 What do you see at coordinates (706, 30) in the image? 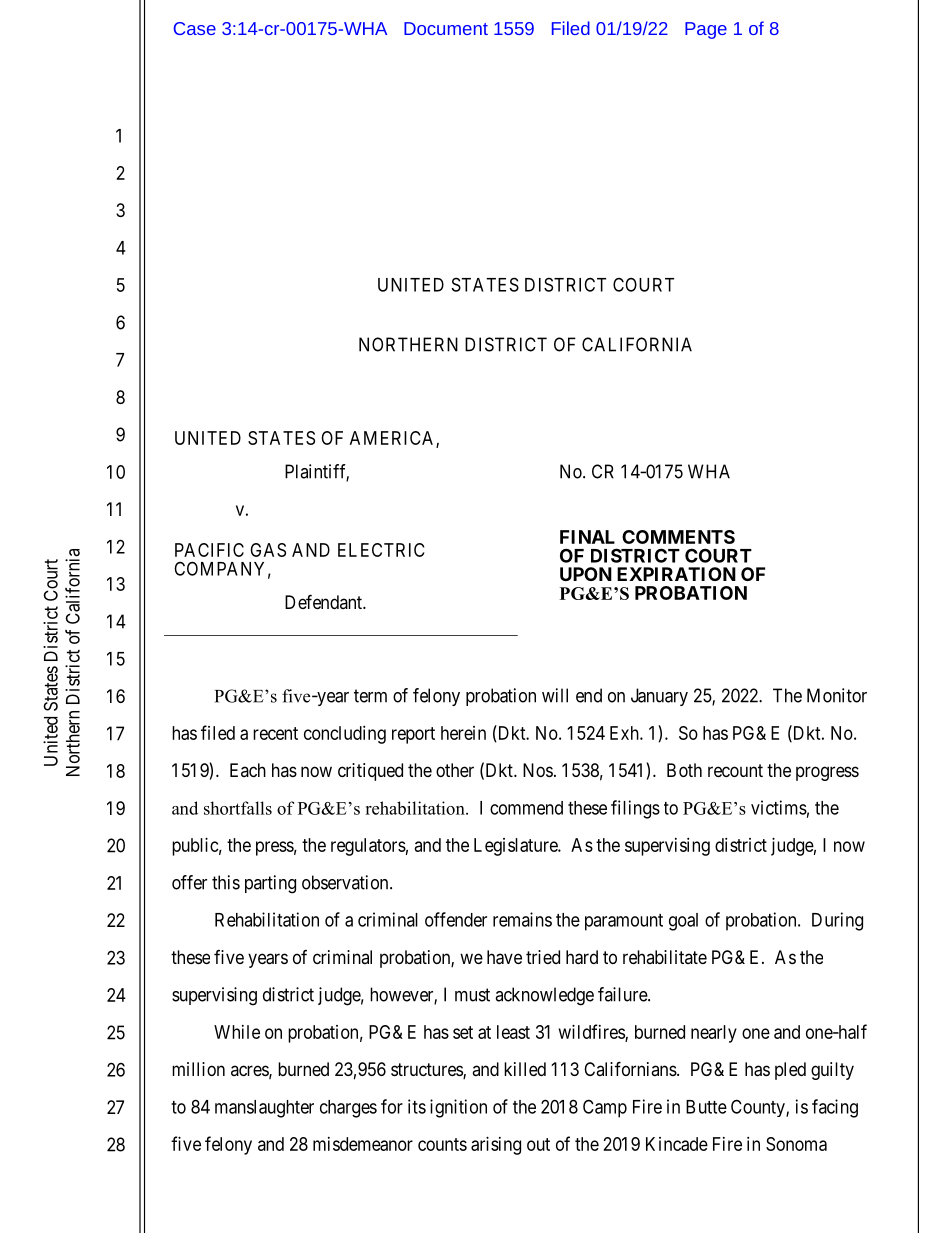
I see `Page` at bounding box center [706, 30].
